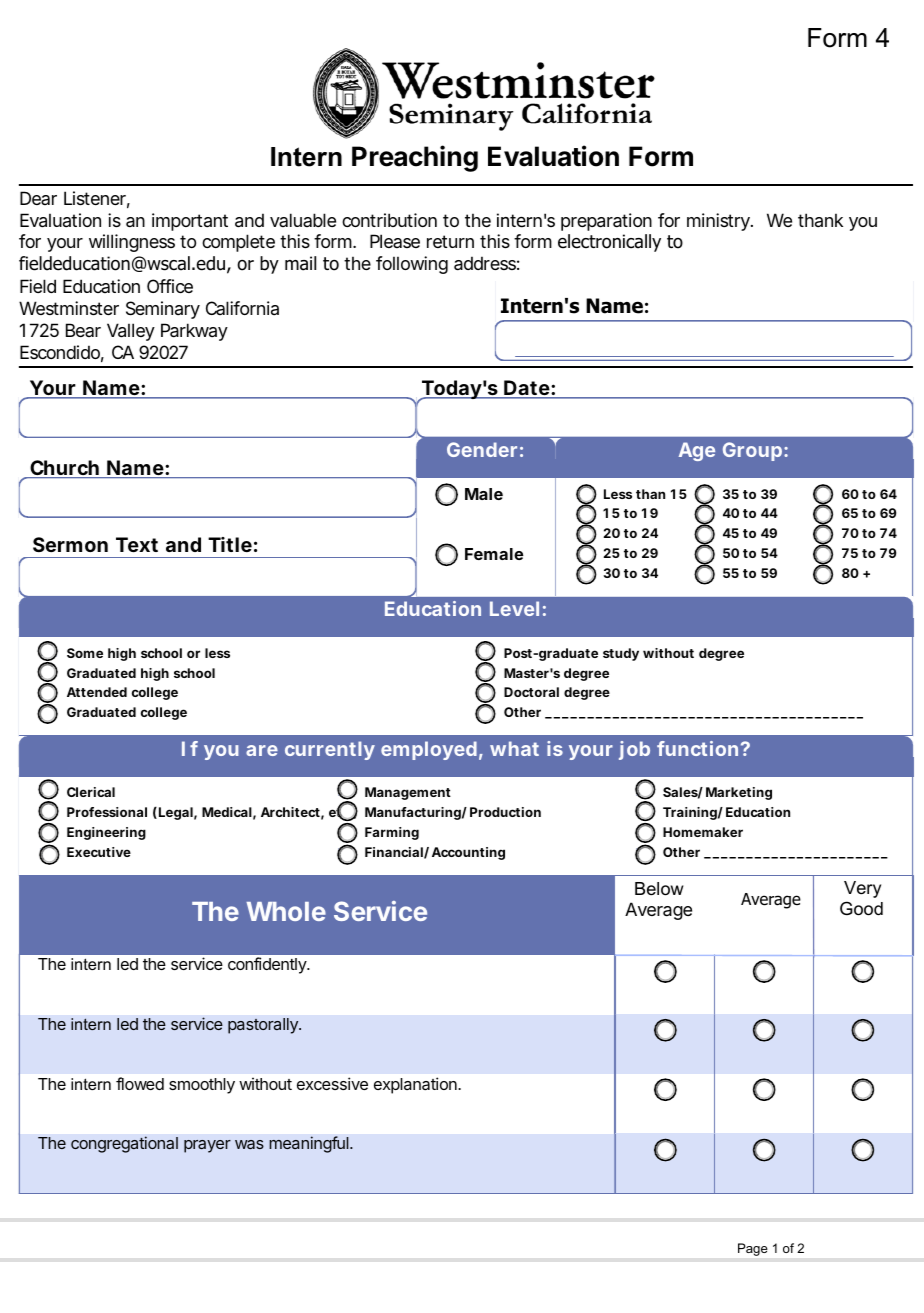  What do you see at coordinates (720, 222) in the document?
I see `ministry` at bounding box center [720, 222].
